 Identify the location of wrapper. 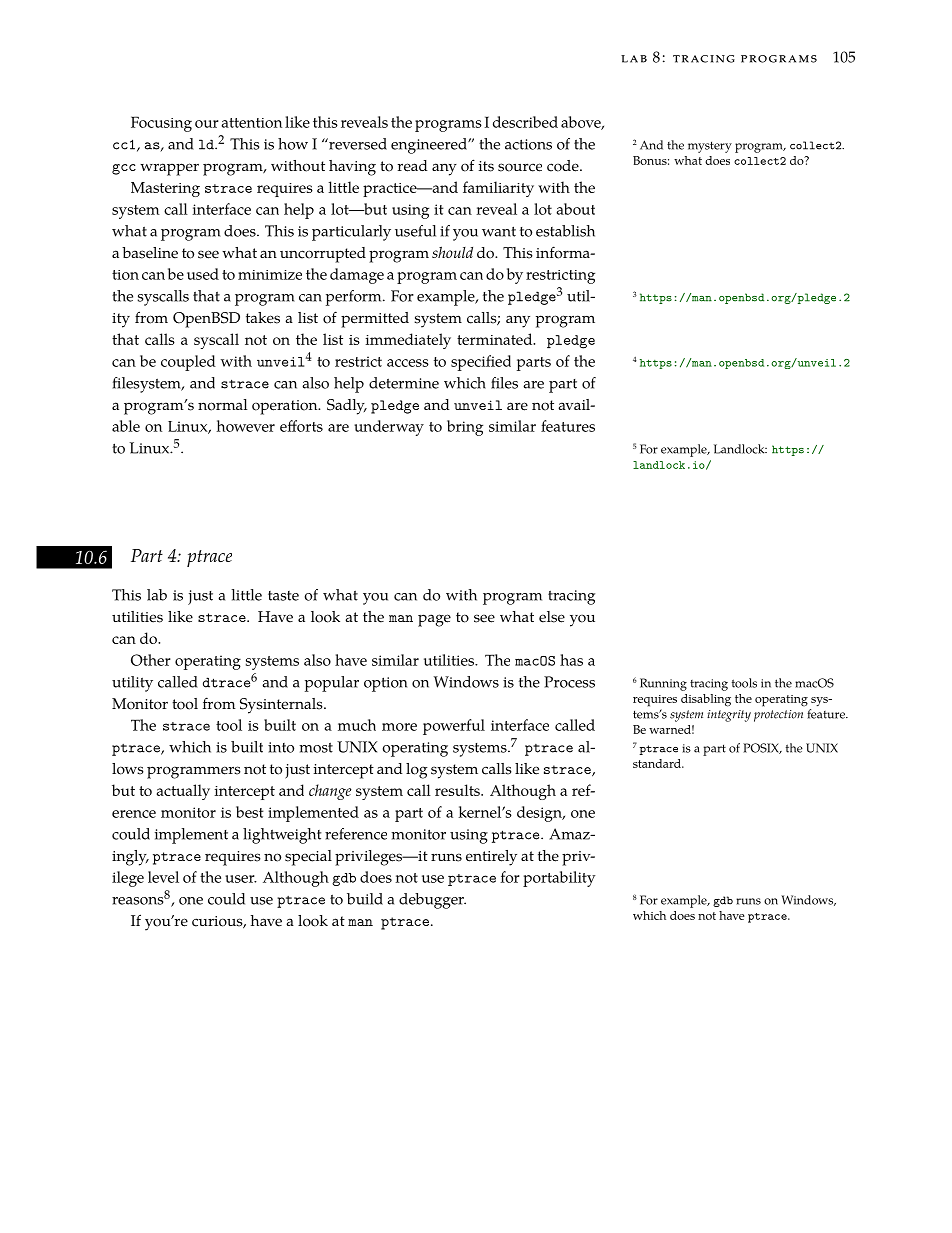
(169, 169).
